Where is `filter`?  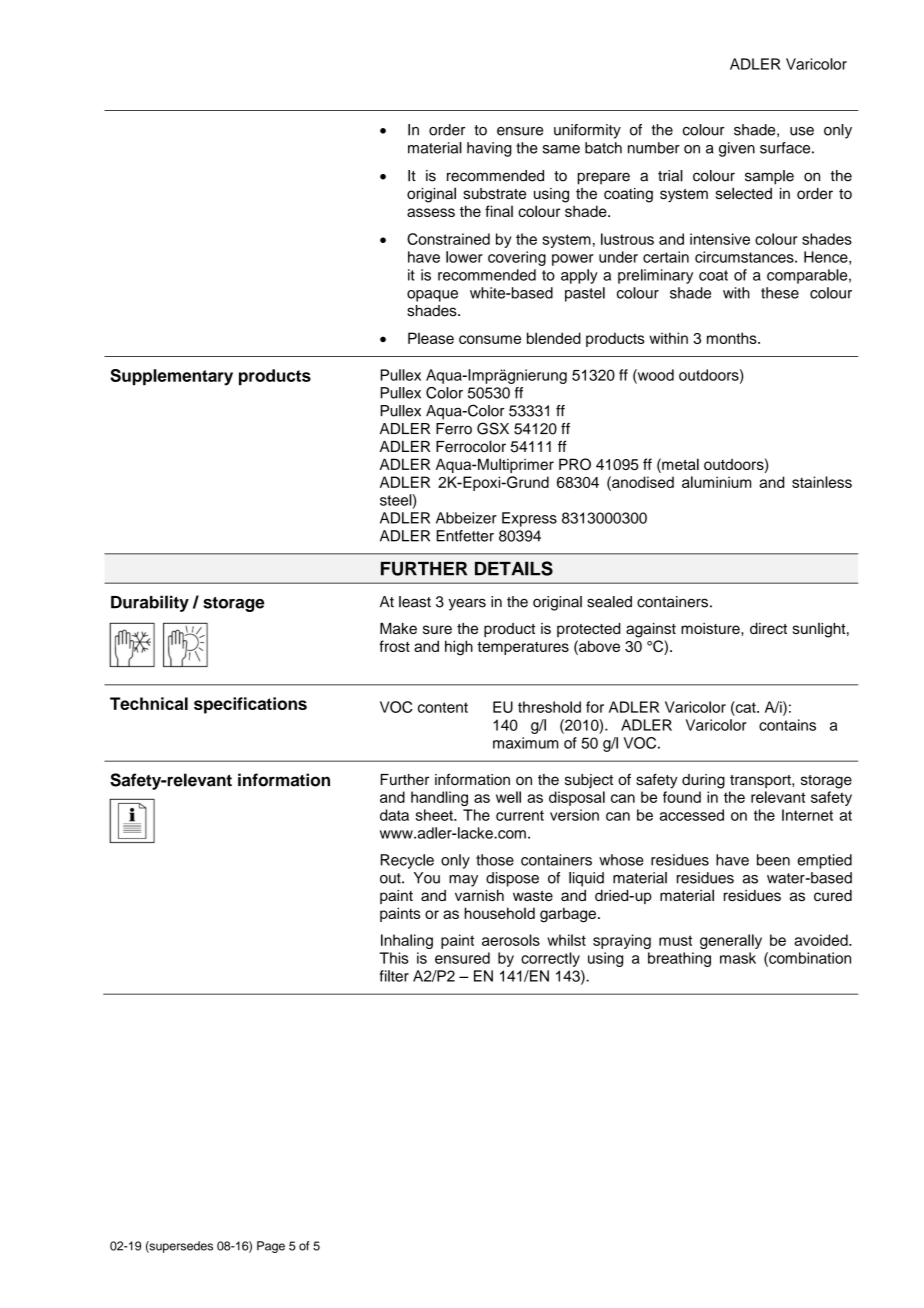
filter is located at coordinates (394, 976).
